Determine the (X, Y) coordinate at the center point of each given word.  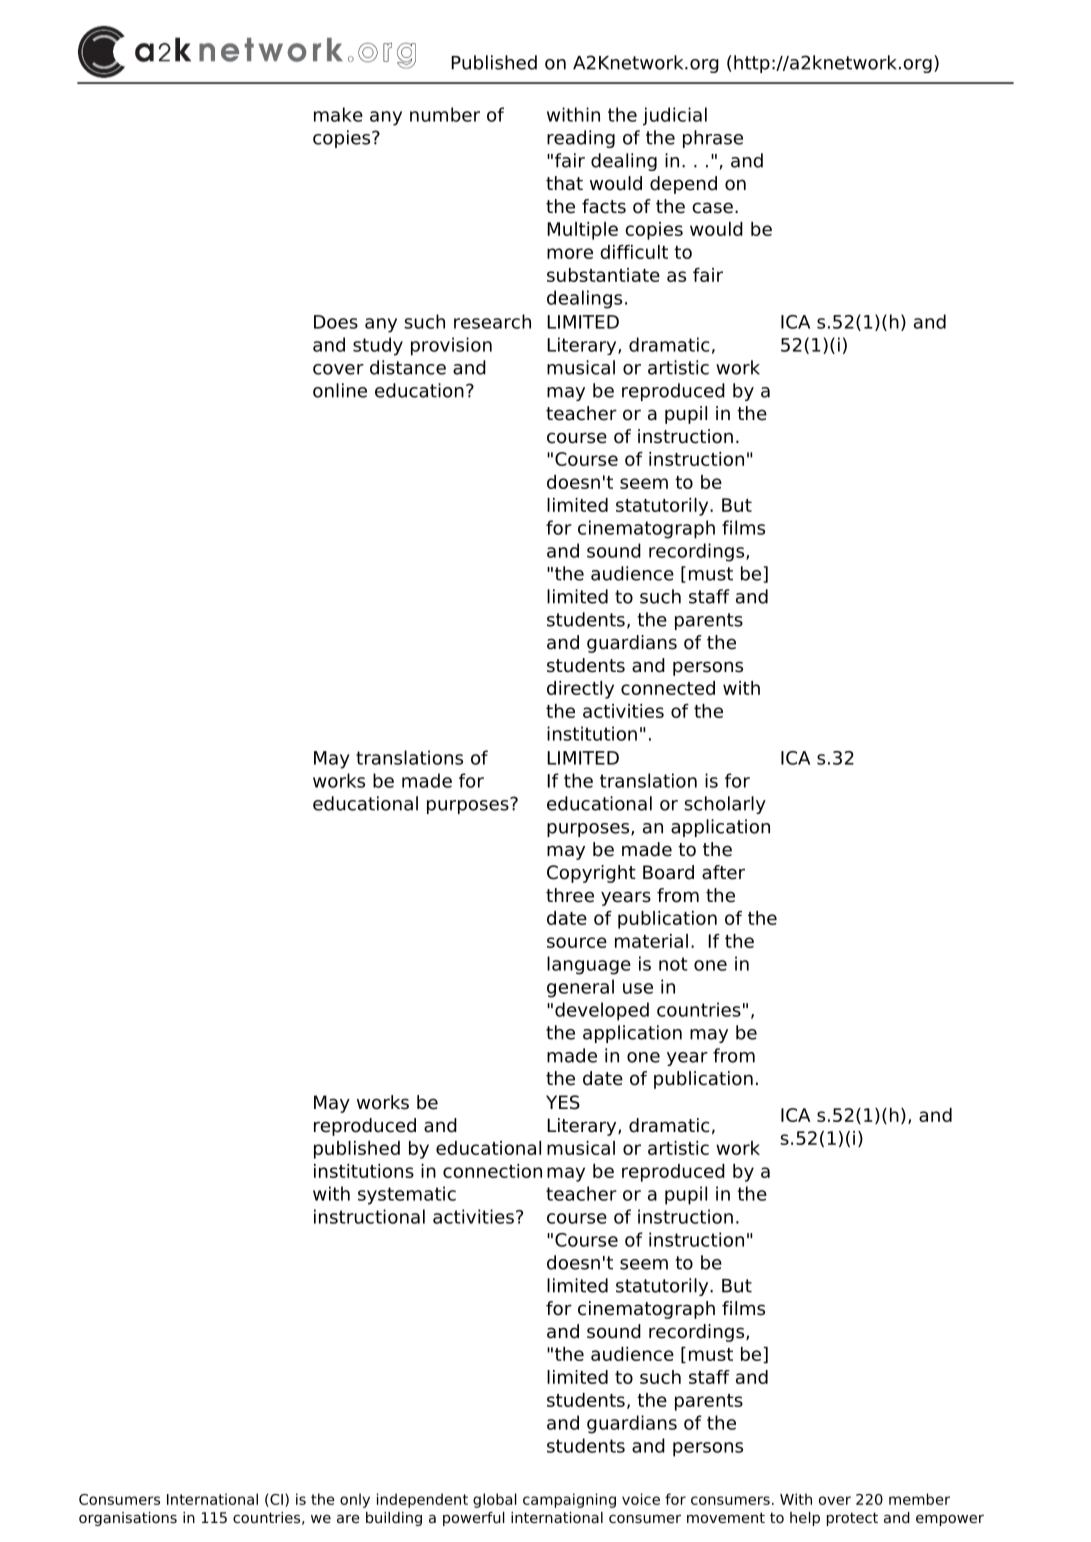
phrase (713, 139)
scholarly (725, 805)
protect (852, 1519)
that (564, 183)
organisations (128, 1519)
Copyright (591, 874)
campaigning (569, 1500)
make (338, 114)
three (570, 895)
